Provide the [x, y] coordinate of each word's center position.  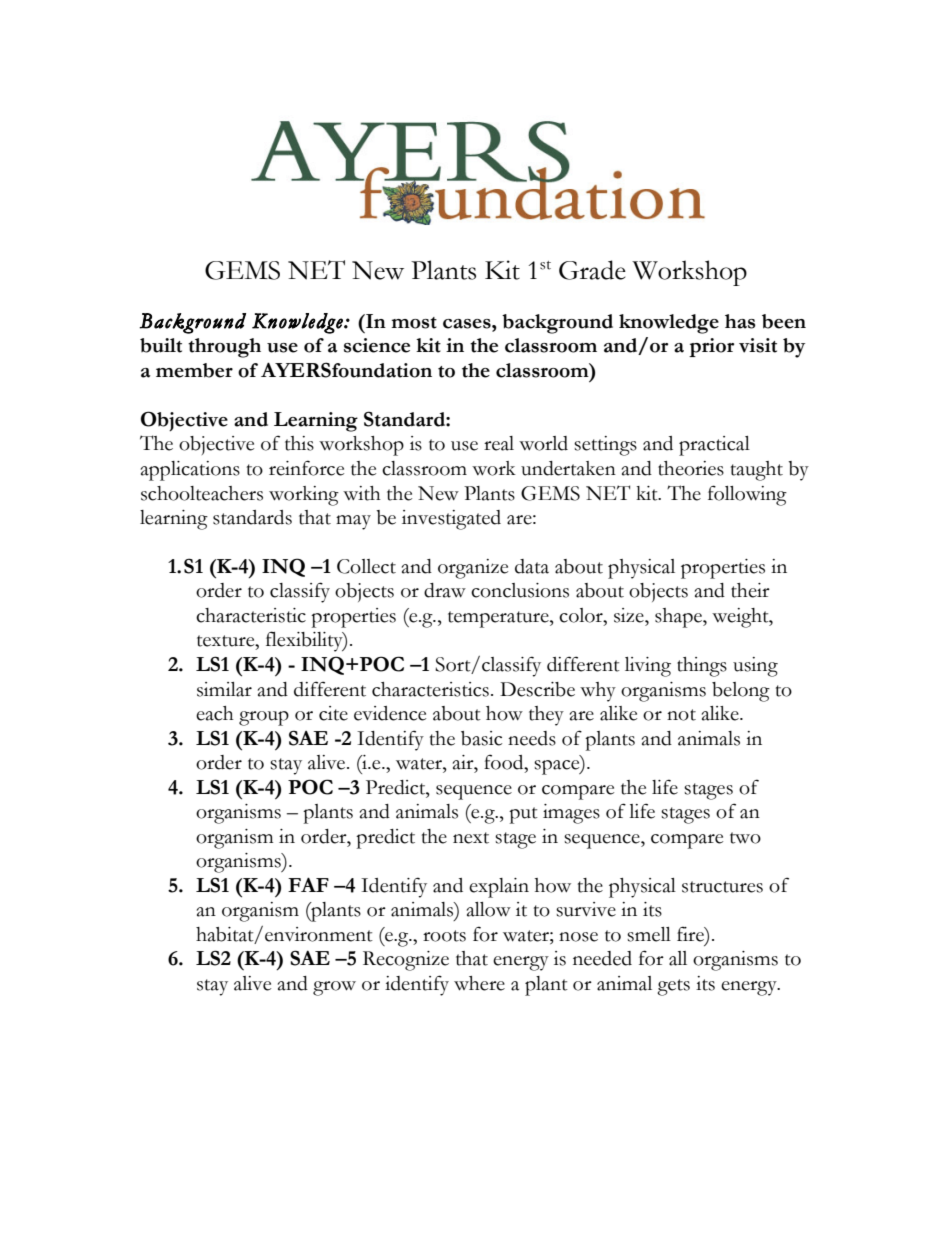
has [740, 321]
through [224, 348]
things [702, 667]
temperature [499, 619]
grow [334, 988]
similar [224, 689]
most [414, 323]
